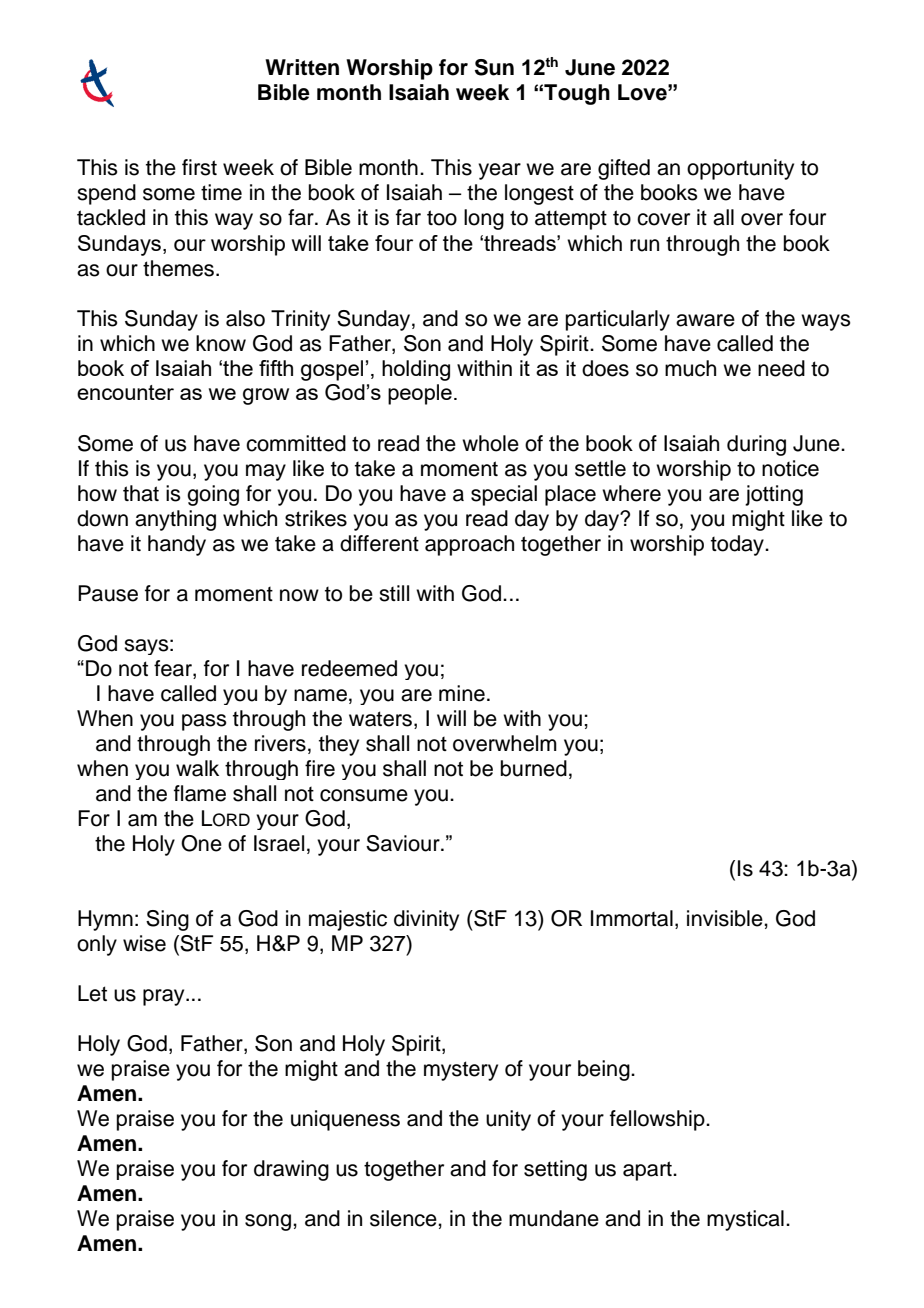  Describe the element at coordinates (499, 171) in the screenshot. I see `year` at that location.
